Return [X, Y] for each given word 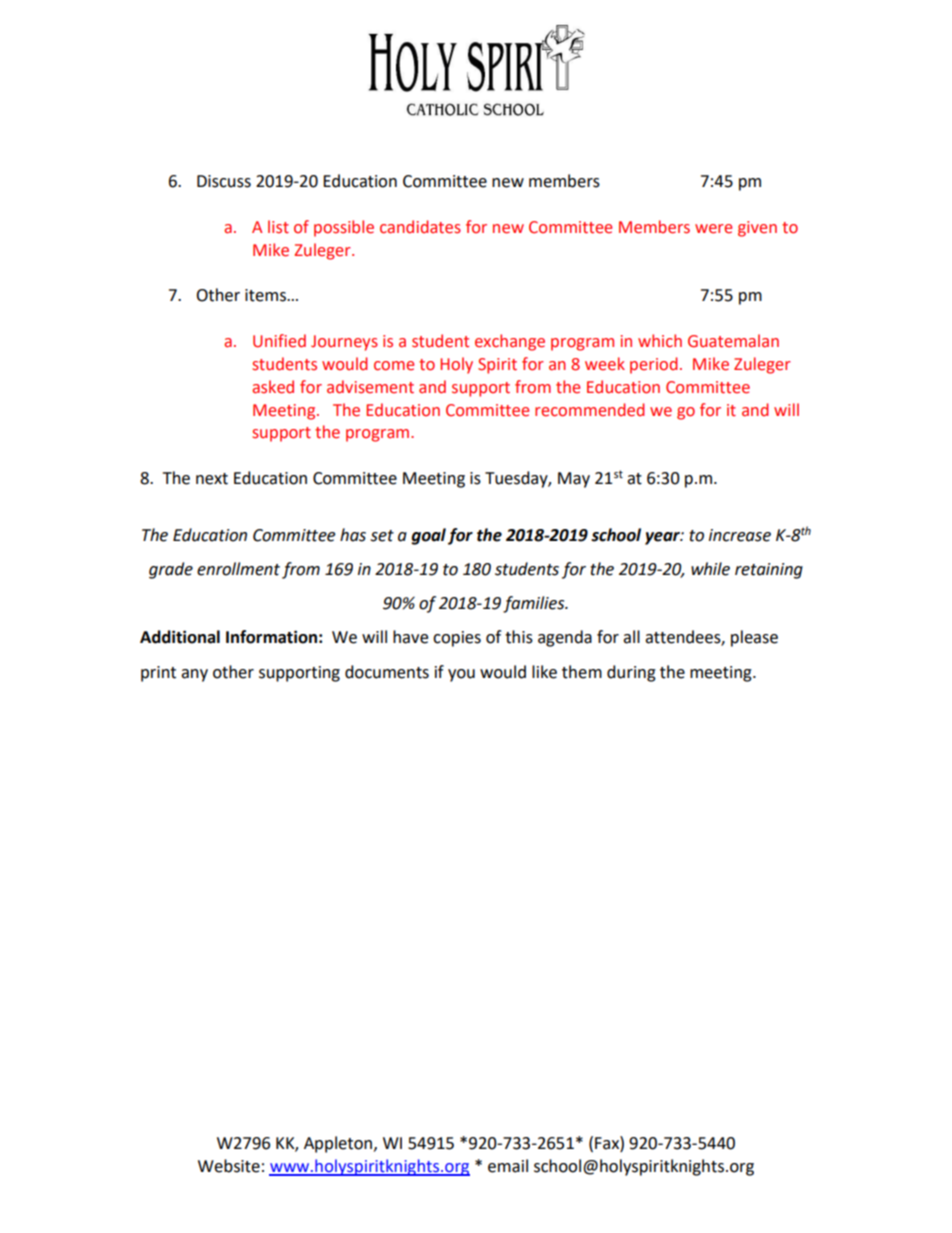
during [631, 673]
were [713, 229]
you [461, 675]
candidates [420, 227]
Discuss [224, 181]
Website [229, 1166]
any [194, 675]
